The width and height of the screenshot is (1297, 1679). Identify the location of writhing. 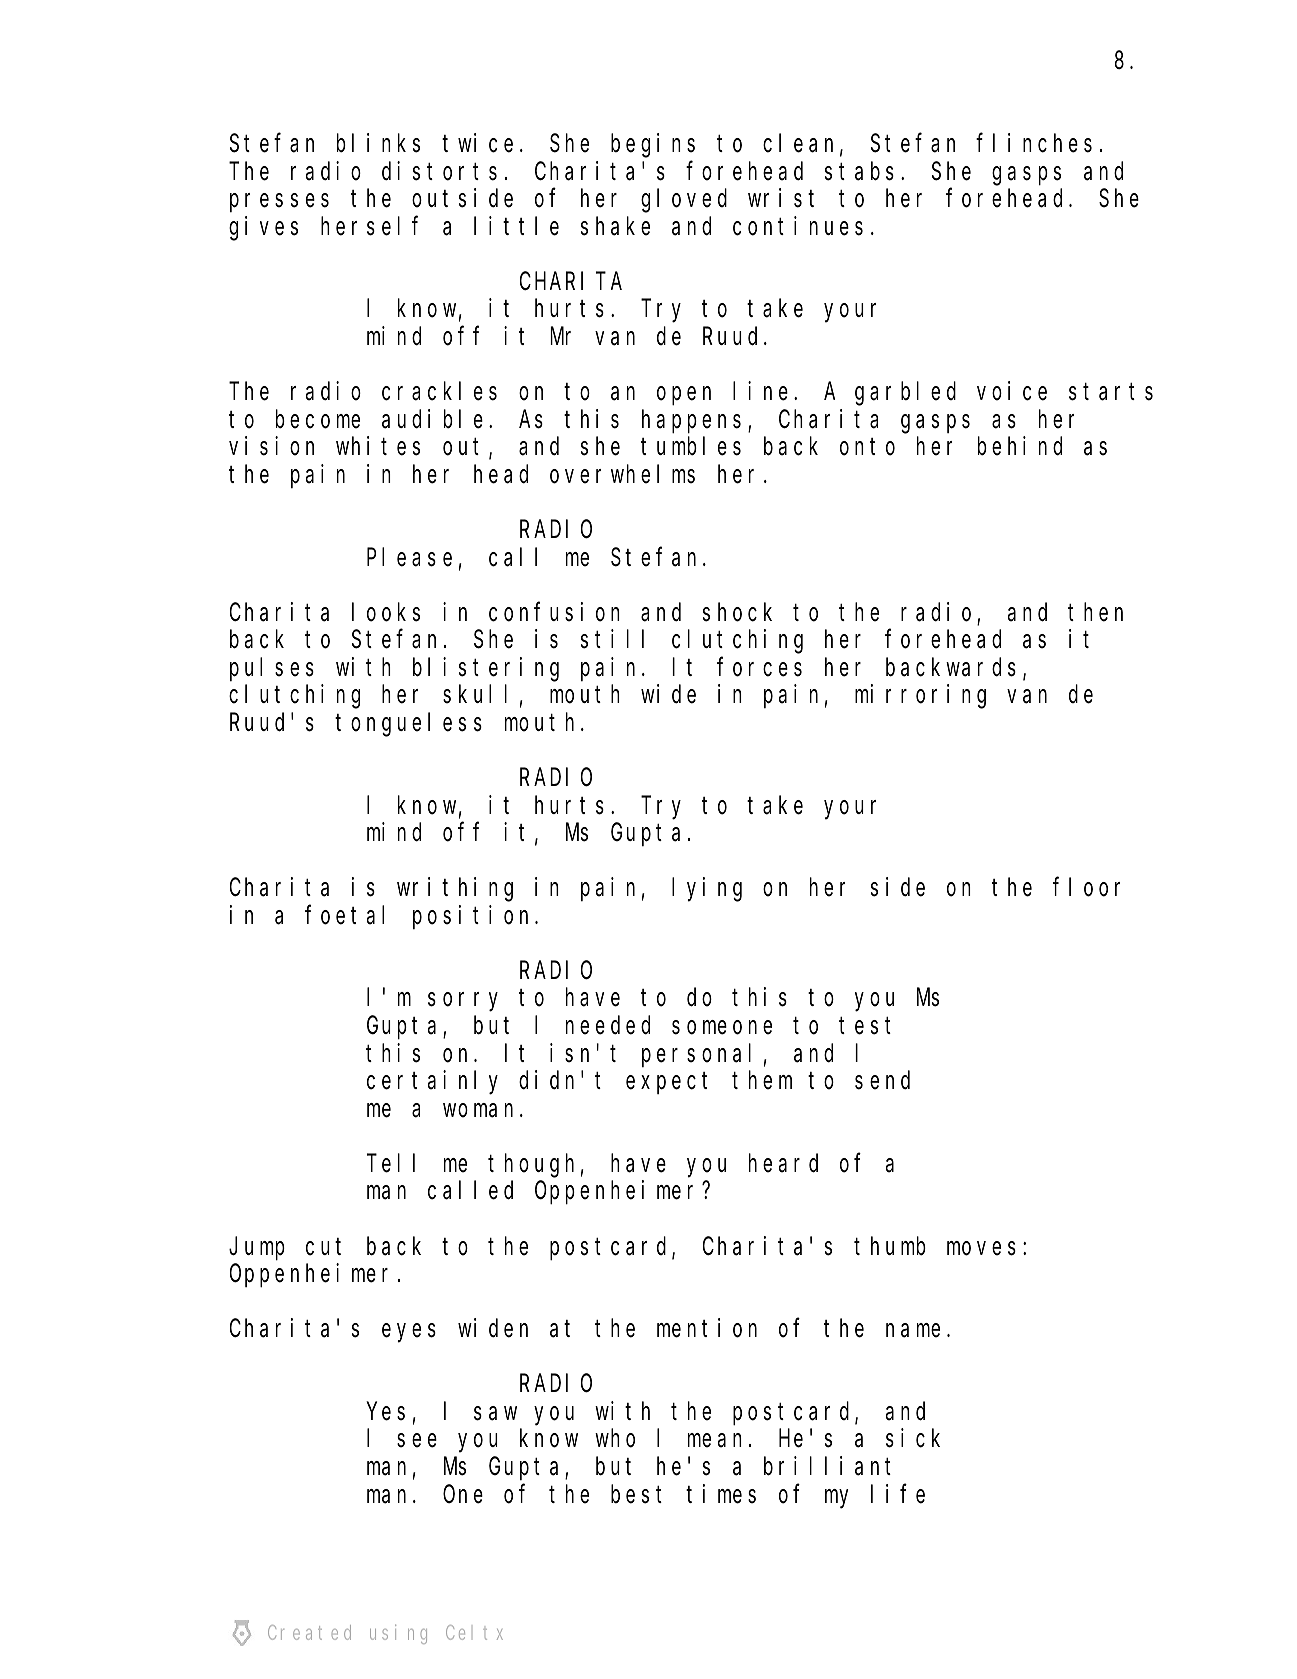
(455, 890).
